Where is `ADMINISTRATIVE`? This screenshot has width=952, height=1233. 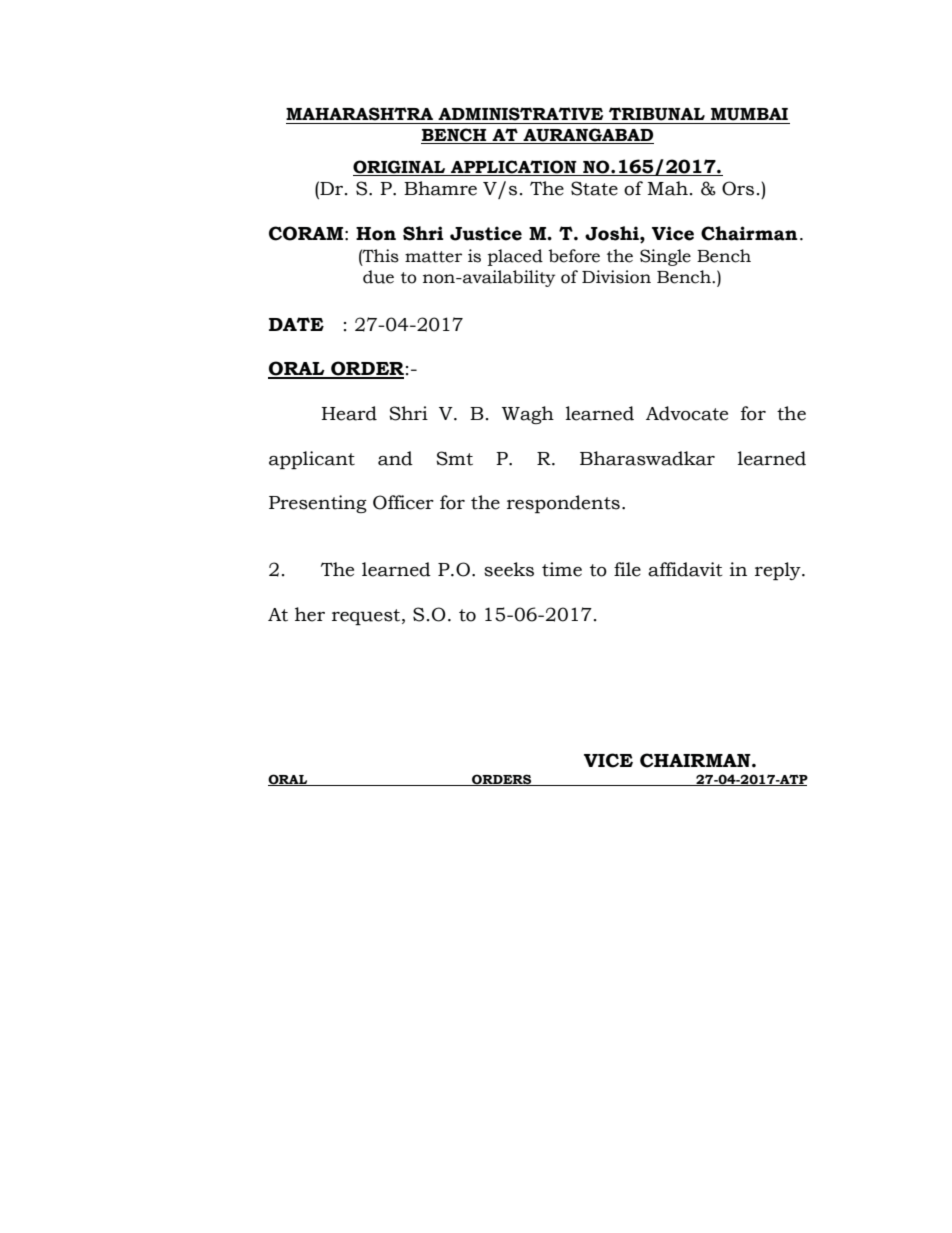 ADMINISTRATIVE is located at coordinates (520, 114).
